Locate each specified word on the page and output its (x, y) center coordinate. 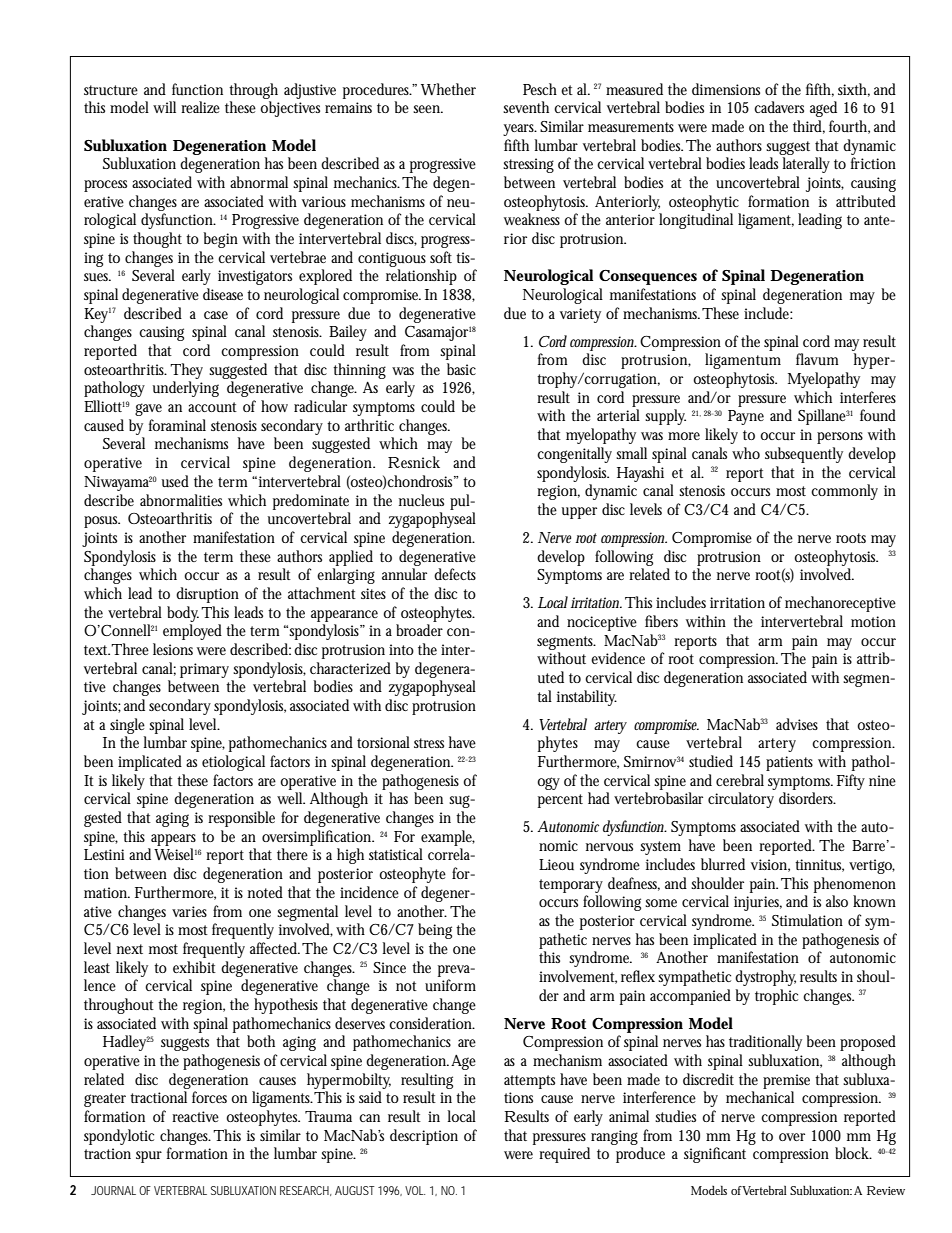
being (435, 931)
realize (200, 107)
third (809, 127)
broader (419, 630)
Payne (746, 417)
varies (189, 911)
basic (461, 369)
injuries (758, 903)
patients (789, 763)
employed (192, 632)
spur (149, 1157)
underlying (186, 389)
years (520, 130)
